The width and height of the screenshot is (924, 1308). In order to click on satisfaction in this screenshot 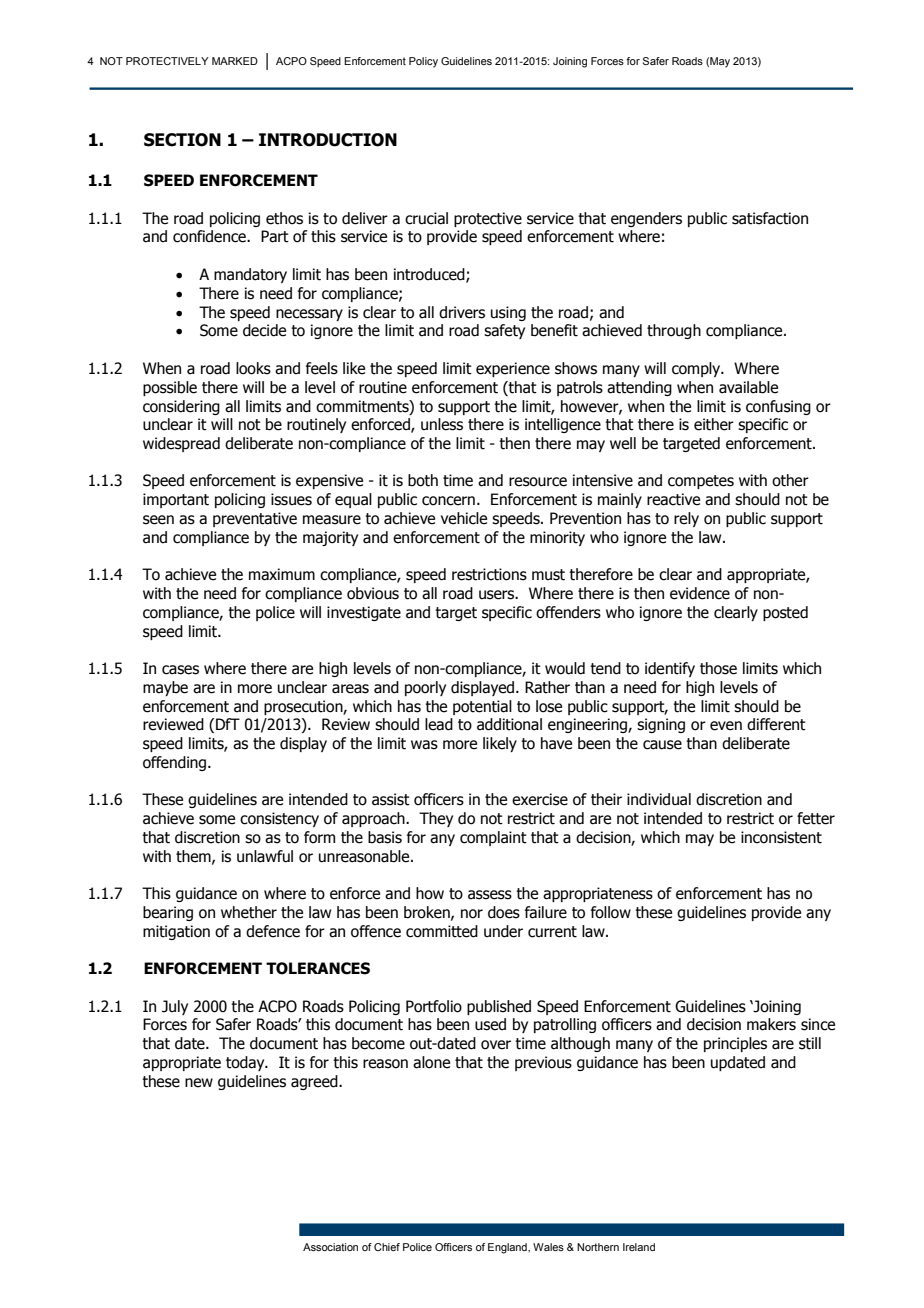, I will do `click(770, 218)`.
